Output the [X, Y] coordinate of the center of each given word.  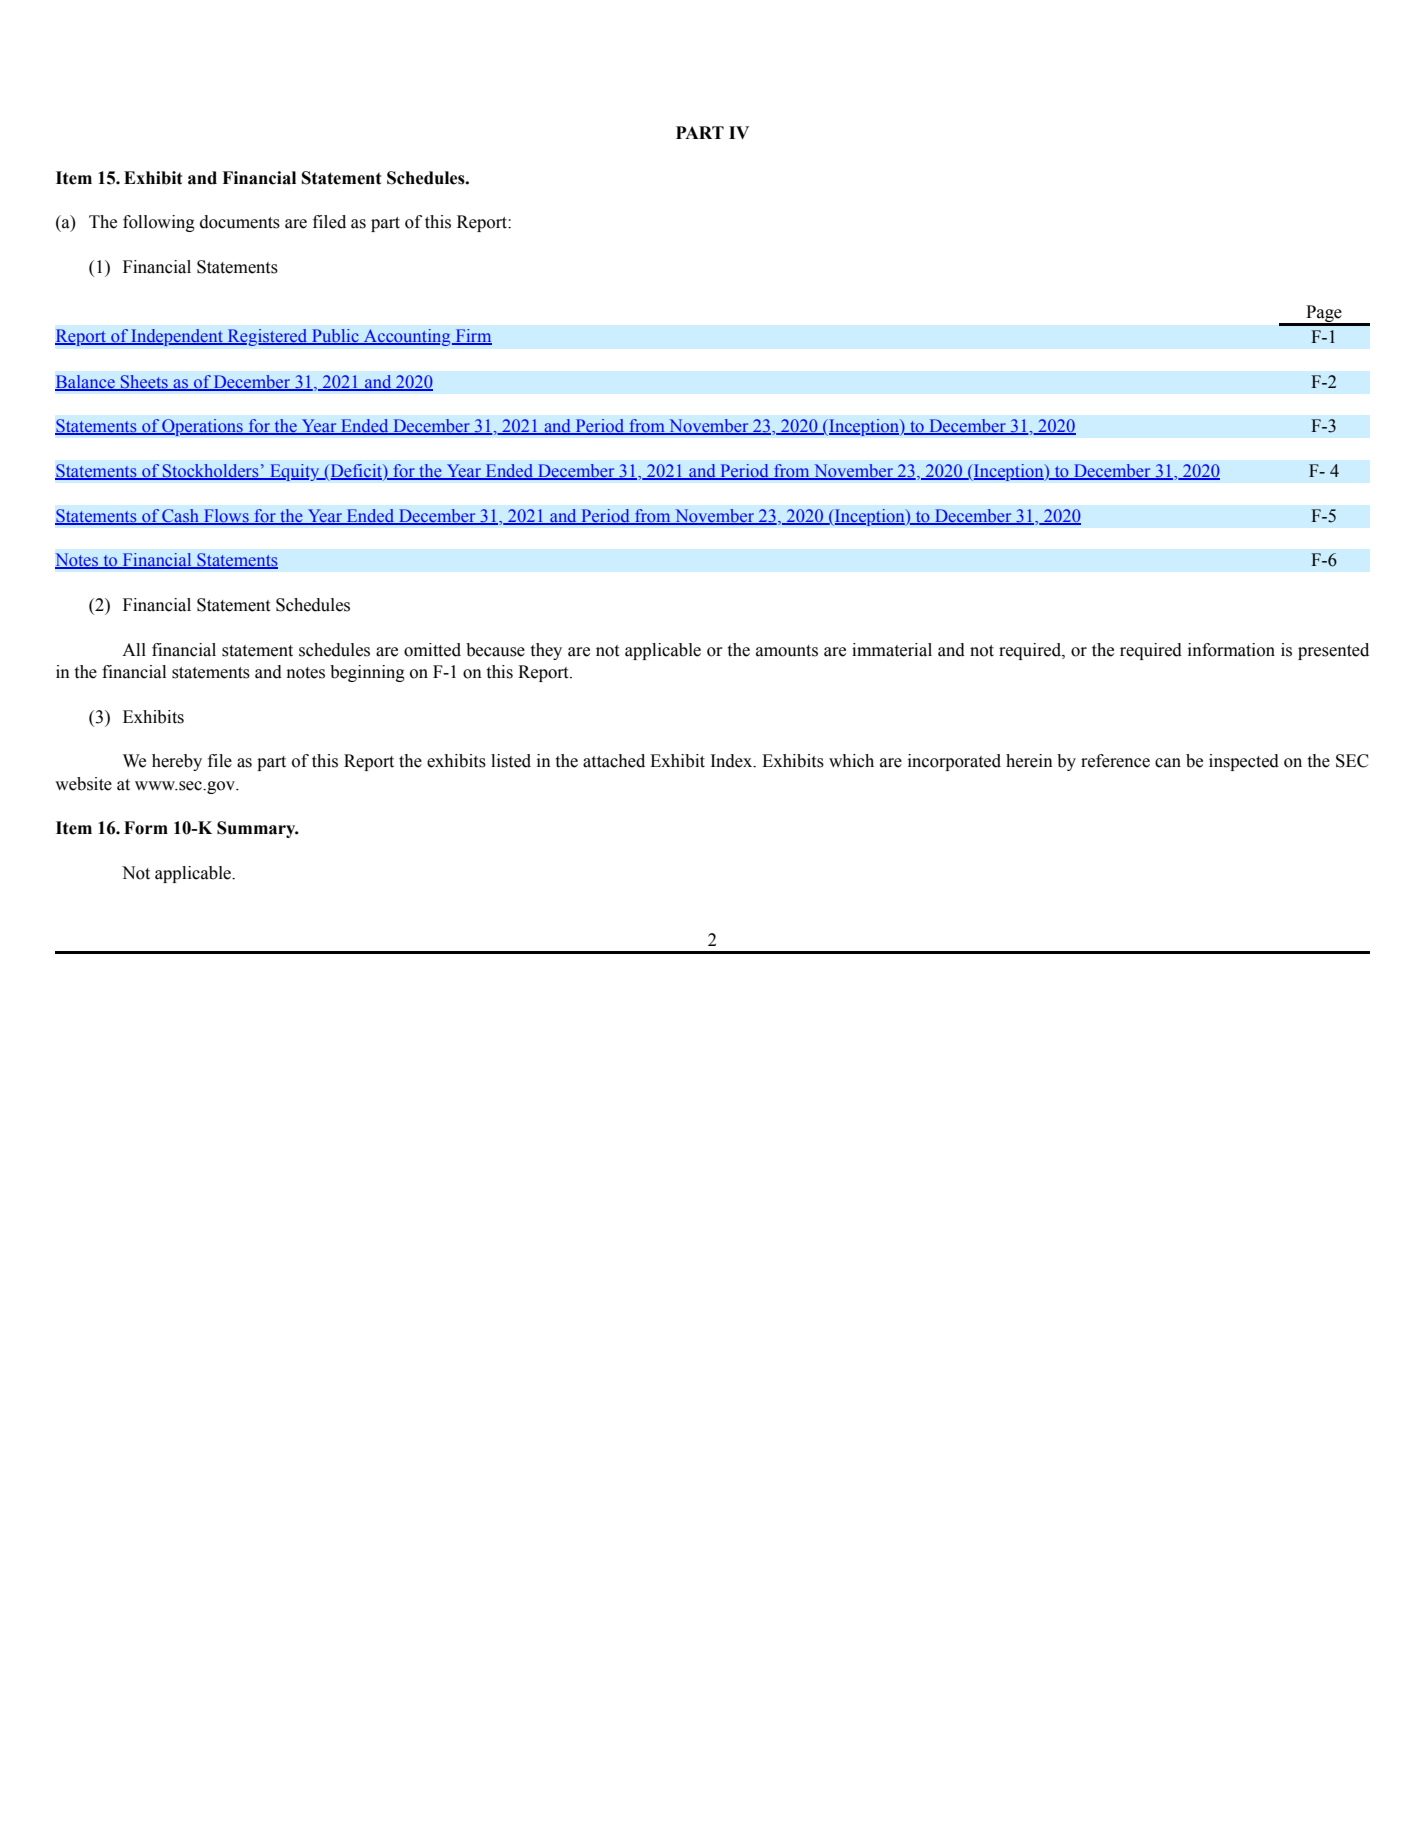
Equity [295, 472]
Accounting [407, 337]
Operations [202, 427]
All [134, 649]
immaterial [892, 650]
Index [733, 761]
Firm [472, 336]
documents [240, 222]
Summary [257, 829]
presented [1333, 651]
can [1168, 763]
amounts [787, 651]
